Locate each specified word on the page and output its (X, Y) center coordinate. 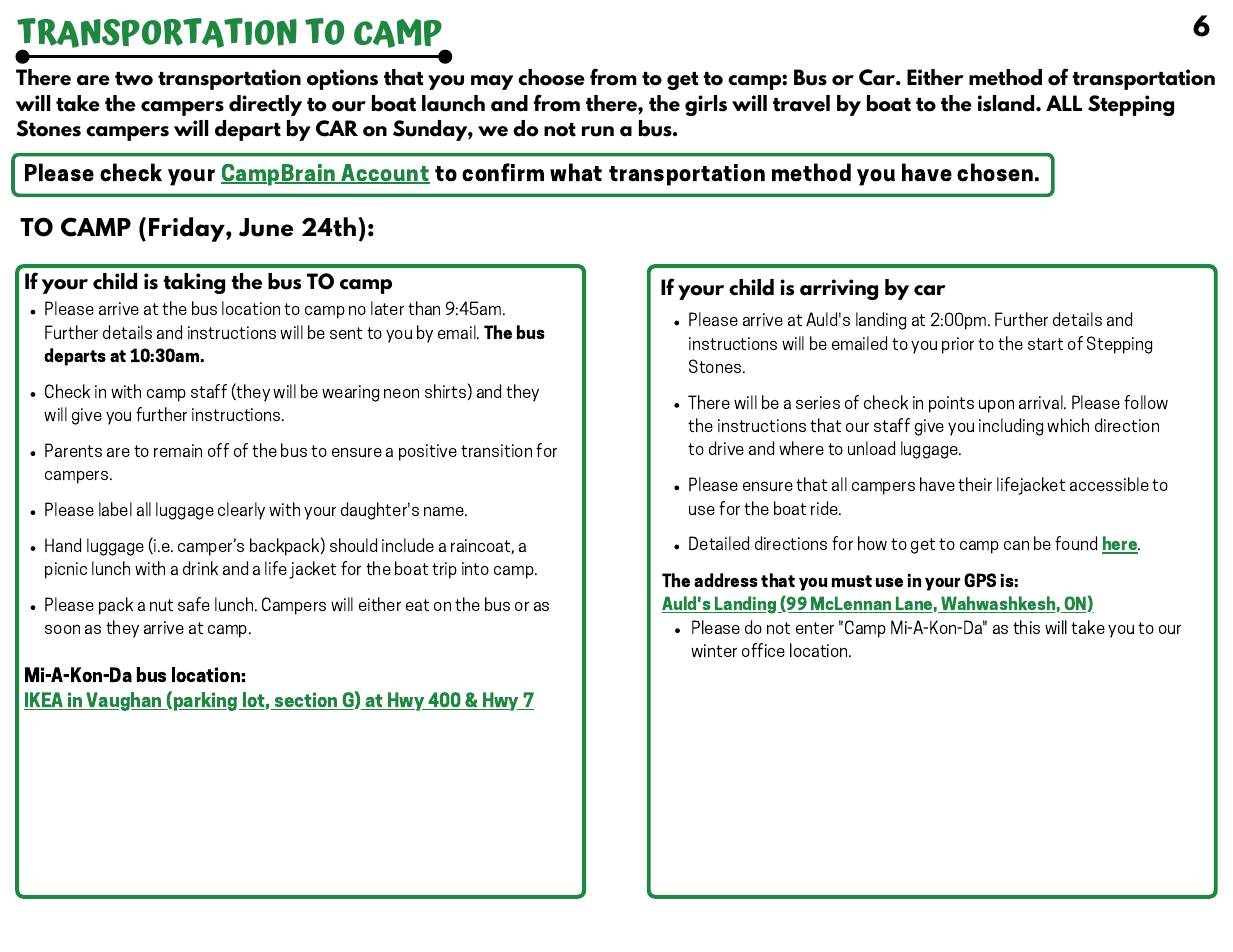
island (1007, 103)
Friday (188, 229)
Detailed (719, 543)
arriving (839, 289)
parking (207, 701)
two (134, 79)
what (576, 172)
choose (551, 77)
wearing (350, 393)
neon (401, 393)
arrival (1042, 402)
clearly (241, 511)
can (1016, 545)
